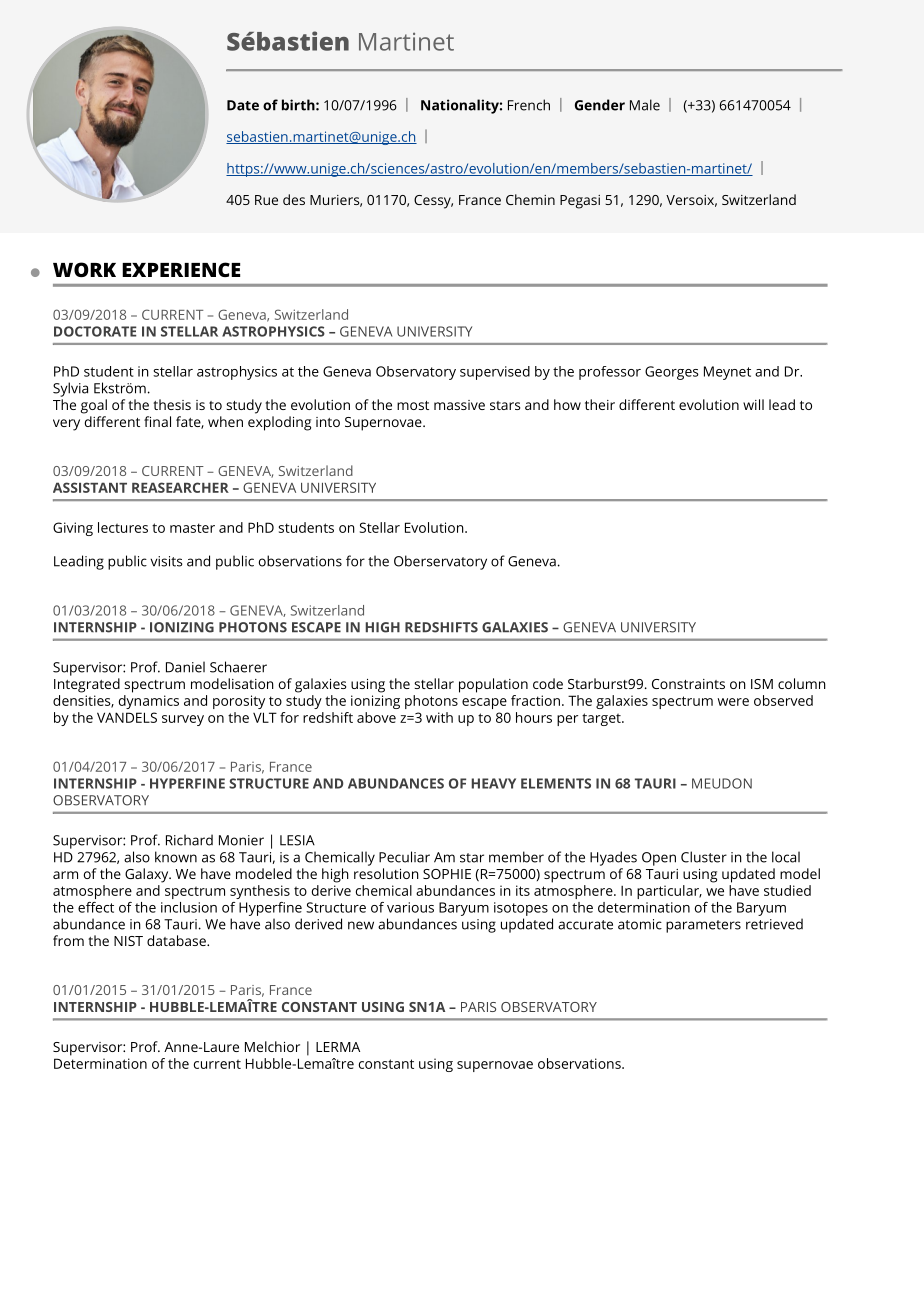 Image resolution: width=924 pixels, height=1307 pixels. I want to click on population, so click(493, 685).
